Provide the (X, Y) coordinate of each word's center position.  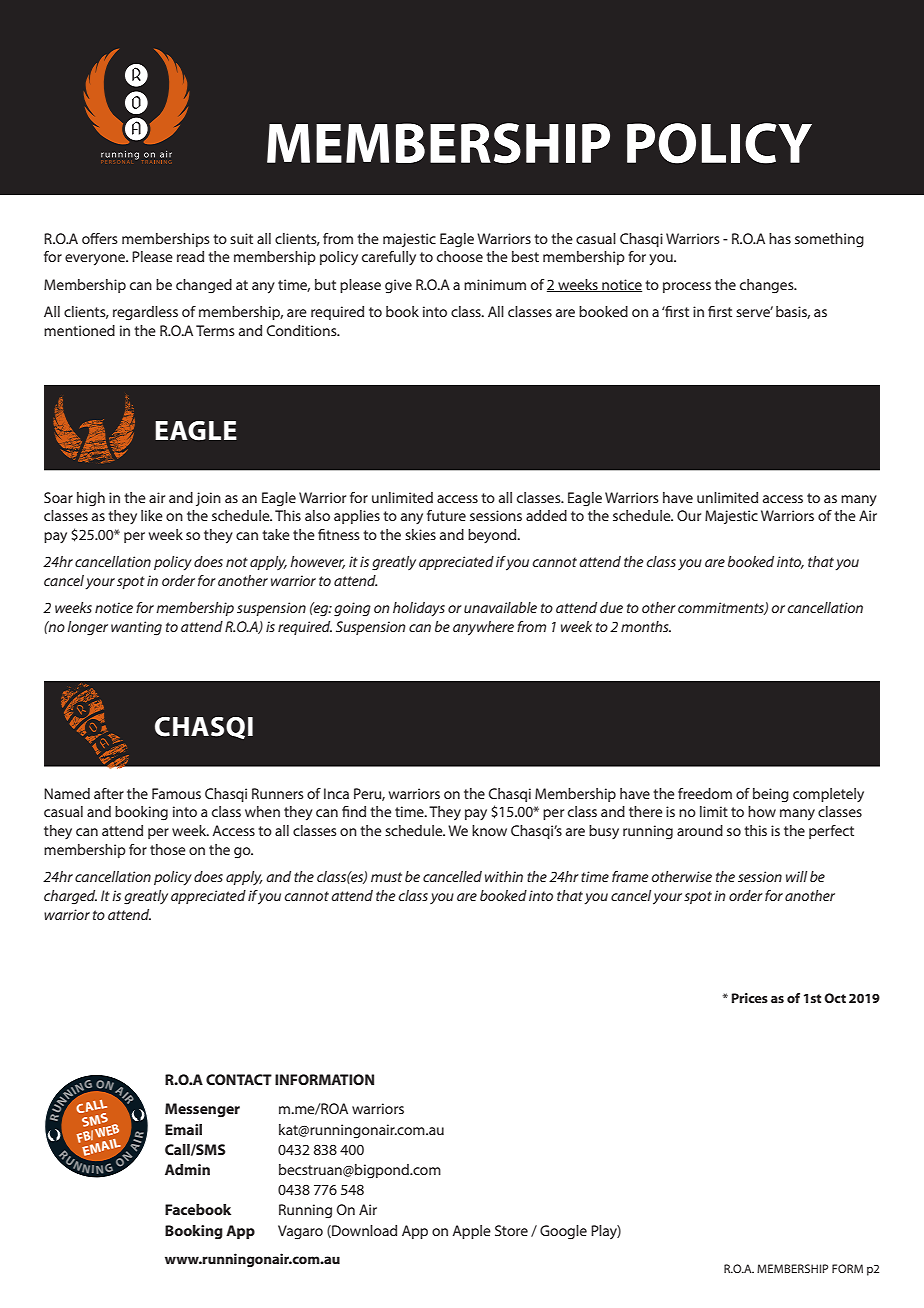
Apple (471, 1232)
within (504, 876)
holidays (419, 609)
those (167, 849)
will (796, 876)
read (190, 256)
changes (768, 286)
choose (460, 256)
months (646, 626)
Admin (187, 1169)
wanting (136, 628)
